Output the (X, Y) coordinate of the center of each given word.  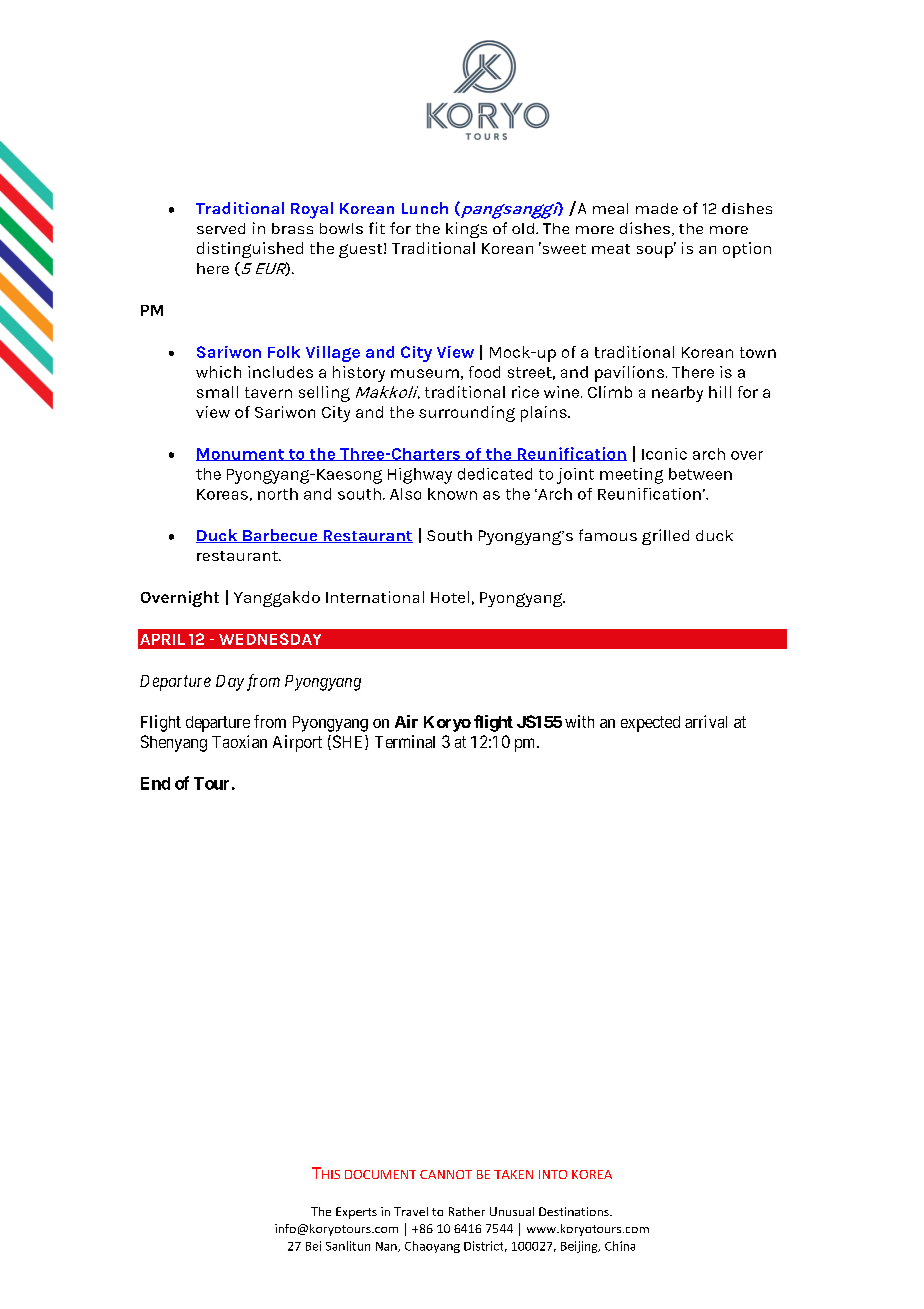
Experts (356, 1213)
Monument (241, 454)
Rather (467, 1211)
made (657, 208)
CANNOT (446, 1174)
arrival (706, 721)
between (700, 474)
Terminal (405, 741)
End (155, 783)
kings (466, 230)
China (620, 1246)
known (452, 494)
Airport (297, 743)
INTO (553, 1174)
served (221, 228)
